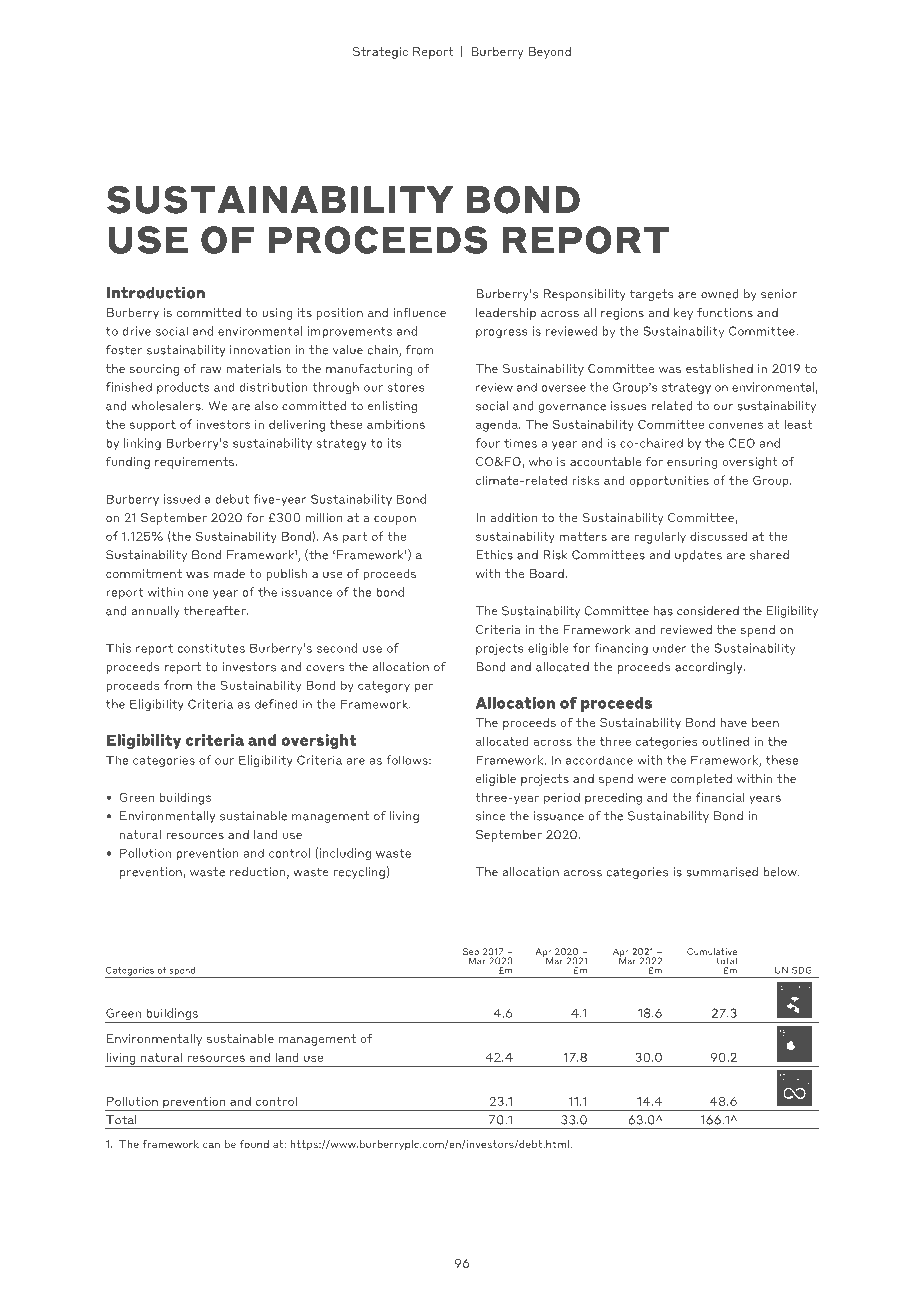  What do you see at coordinates (254, 1144) in the screenshot?
I see `found` at bounding box center [254, 1144].
